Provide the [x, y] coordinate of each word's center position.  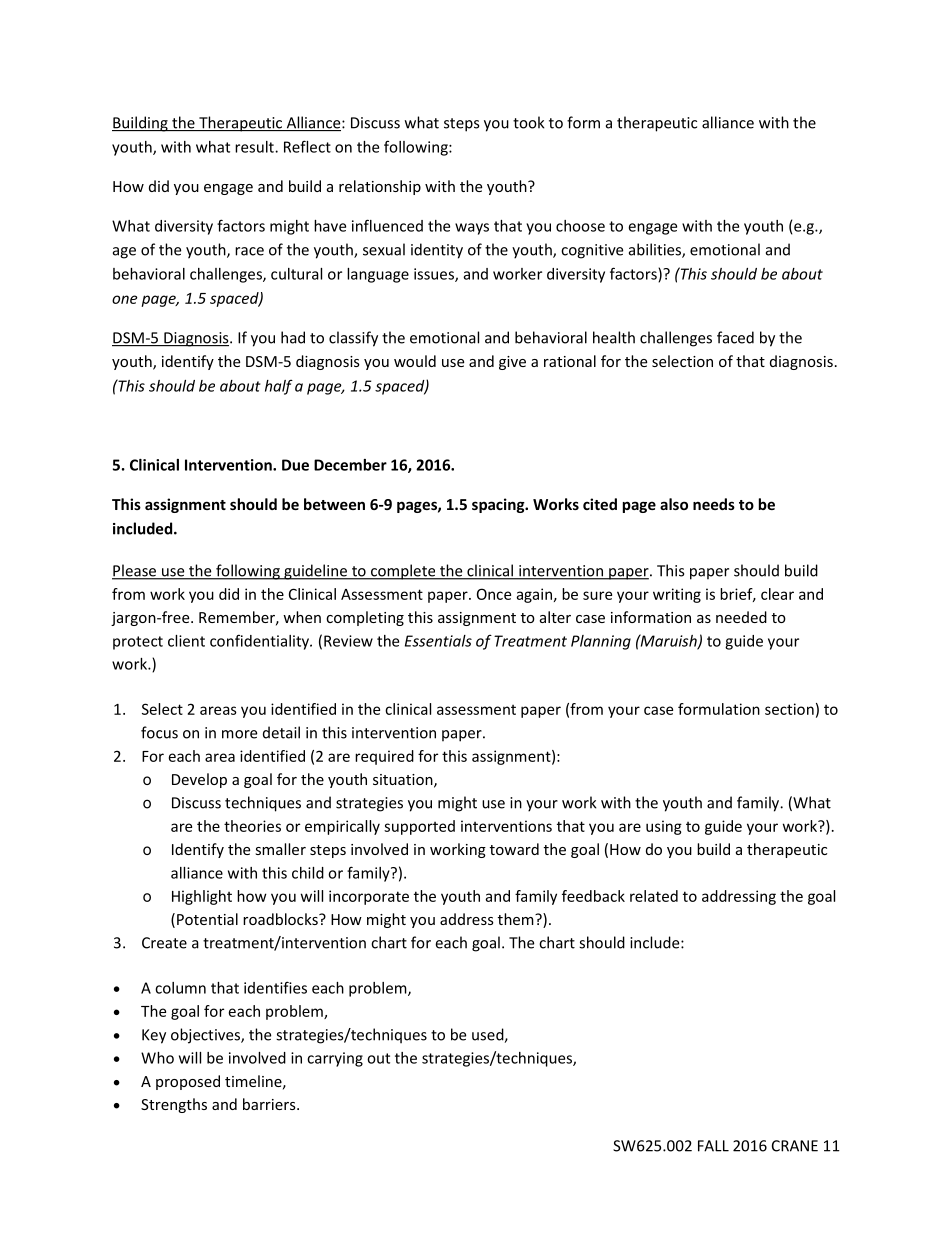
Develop [199, 780]
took [529, 122]
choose [580, 226]
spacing [499, 505]
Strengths [174, 1105]
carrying [335, 1059]
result [255, 147]
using [664, 827]
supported [419, 827]
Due [295, 465]
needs [714, 504]
